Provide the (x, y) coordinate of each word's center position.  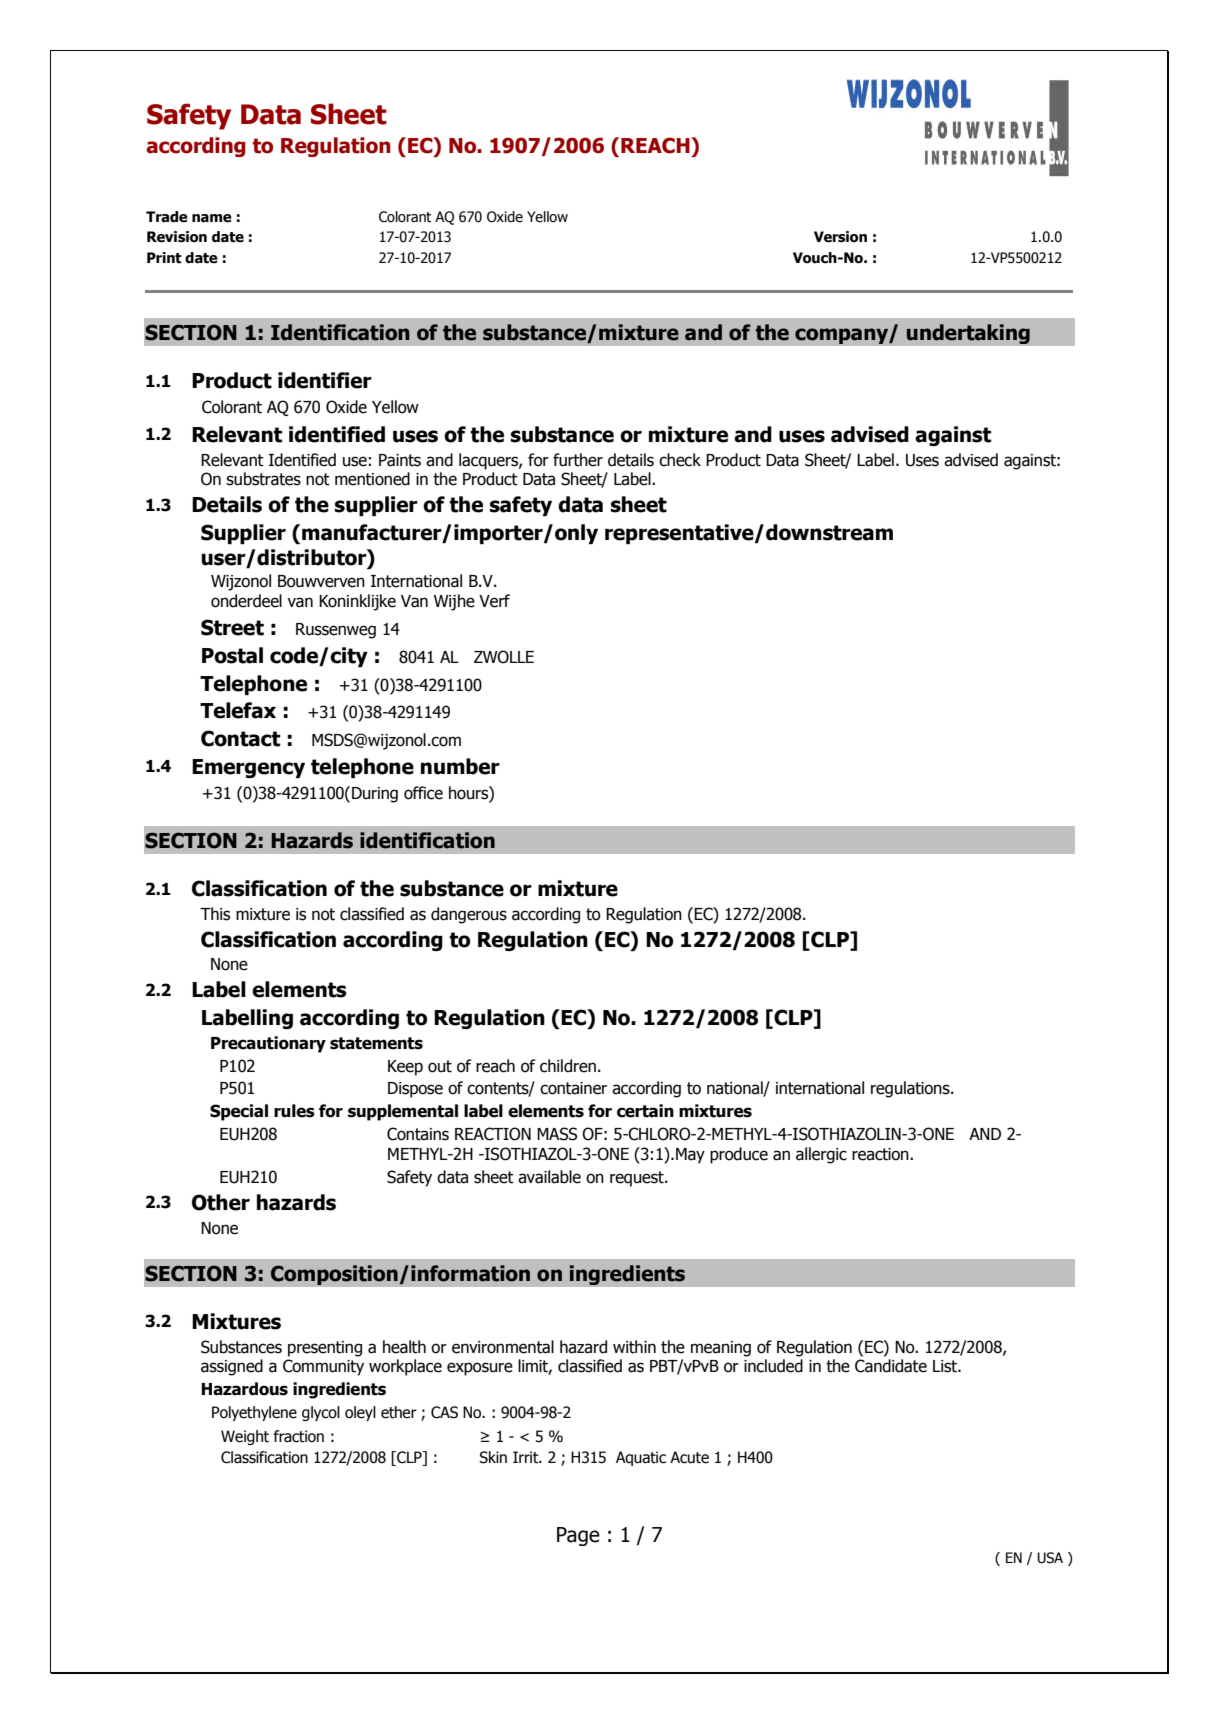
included (773, 1366)
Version (840, 237)
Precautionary (268, 1044)
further (578, 460)
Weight (245, 1437)
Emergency (248, 768)
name (212, 218)
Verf (494, 601)
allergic (821, 1155)
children (568, 1066)
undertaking (968, 334)
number (460, 766)
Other (221, 1202)
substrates (263, 479)
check (680, 460)
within (634, 1347)
